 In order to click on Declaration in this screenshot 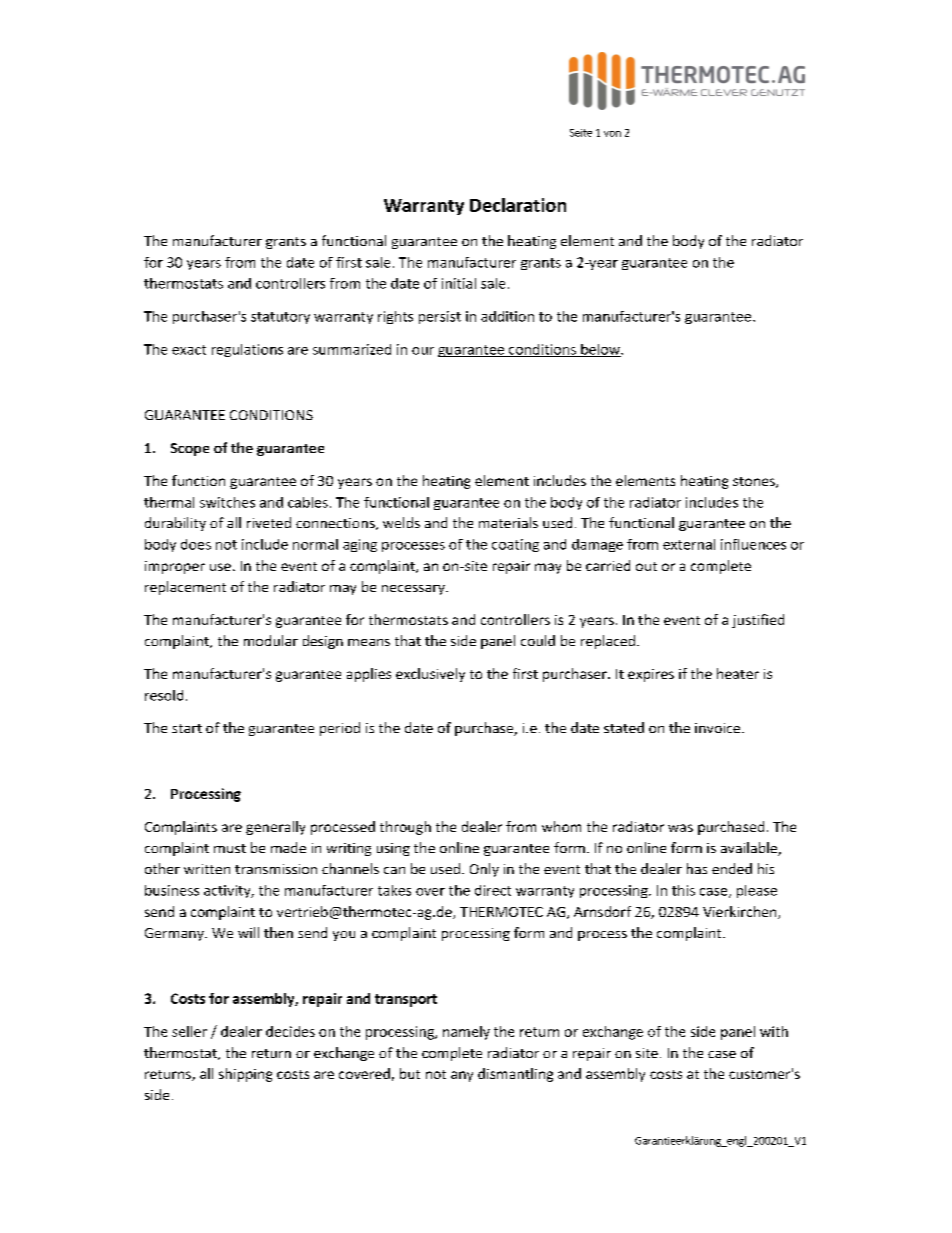, I will do `click(518, 205)`.
